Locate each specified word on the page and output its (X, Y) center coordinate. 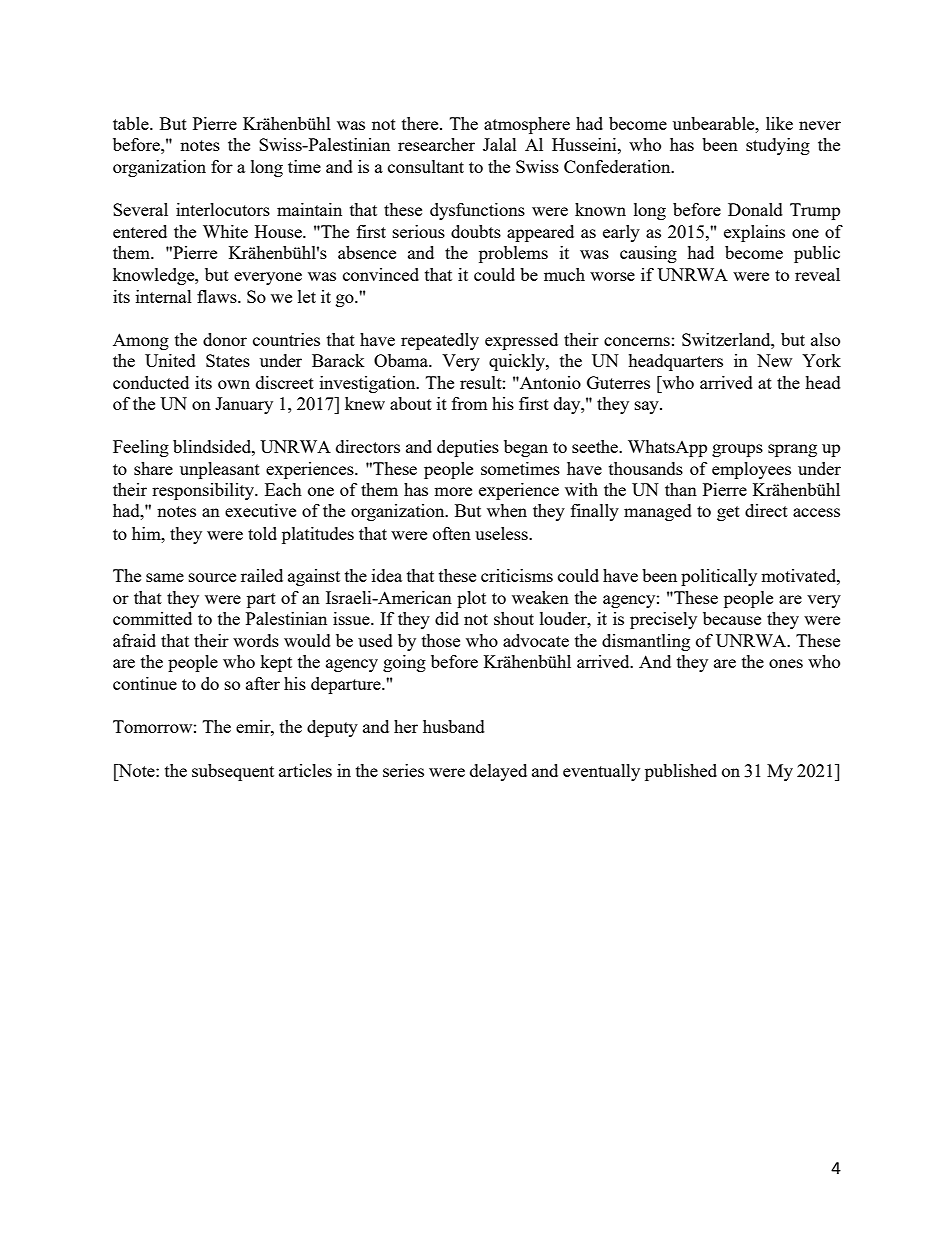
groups (737, 450)
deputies (468, 448)
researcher (436, 144)
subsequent (233, 772)
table (132, 123)
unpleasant (220, 470)
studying (778, 146)
